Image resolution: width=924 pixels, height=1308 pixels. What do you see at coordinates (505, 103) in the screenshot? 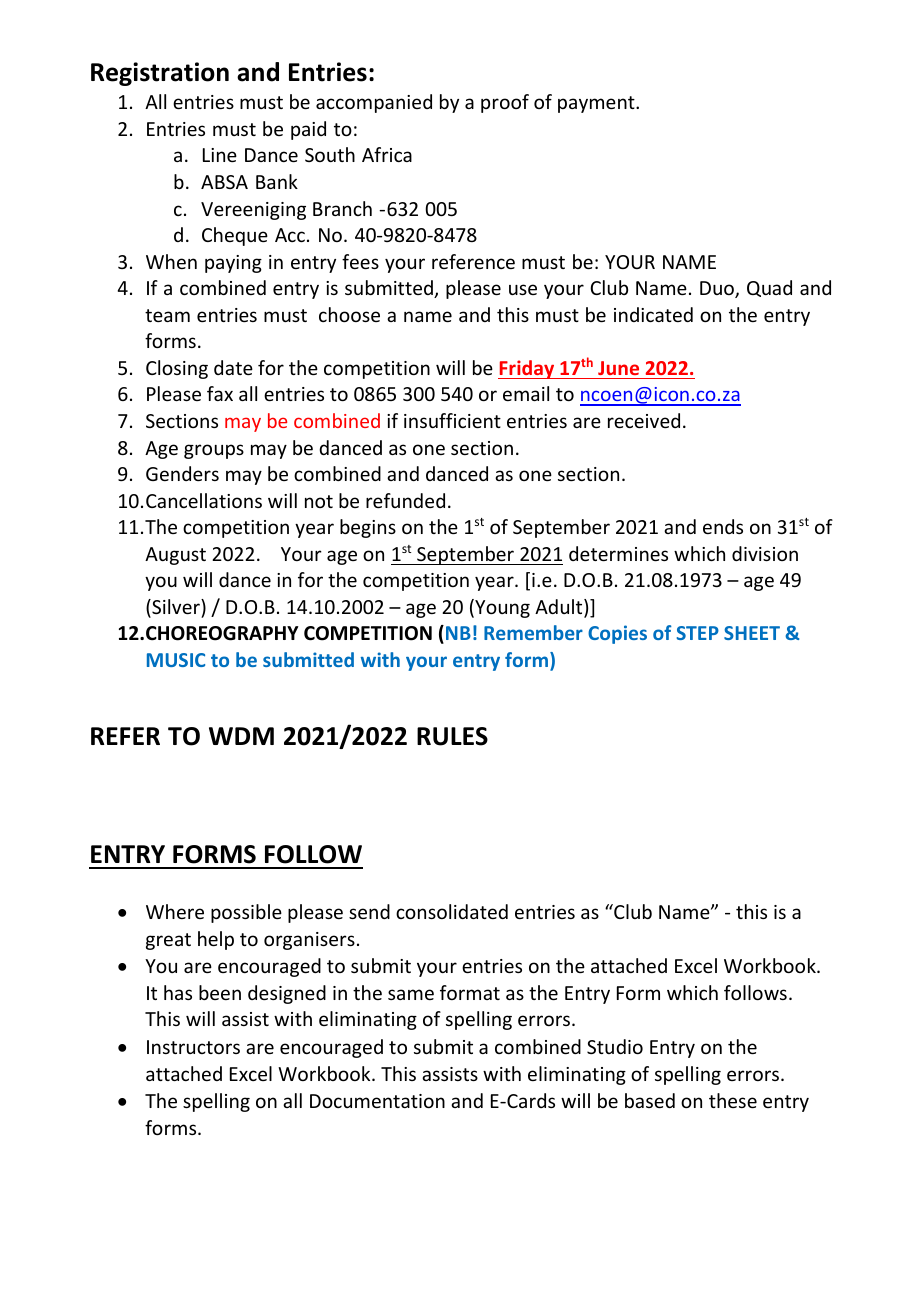
I see `proof` at bounding box center [505, 103].
